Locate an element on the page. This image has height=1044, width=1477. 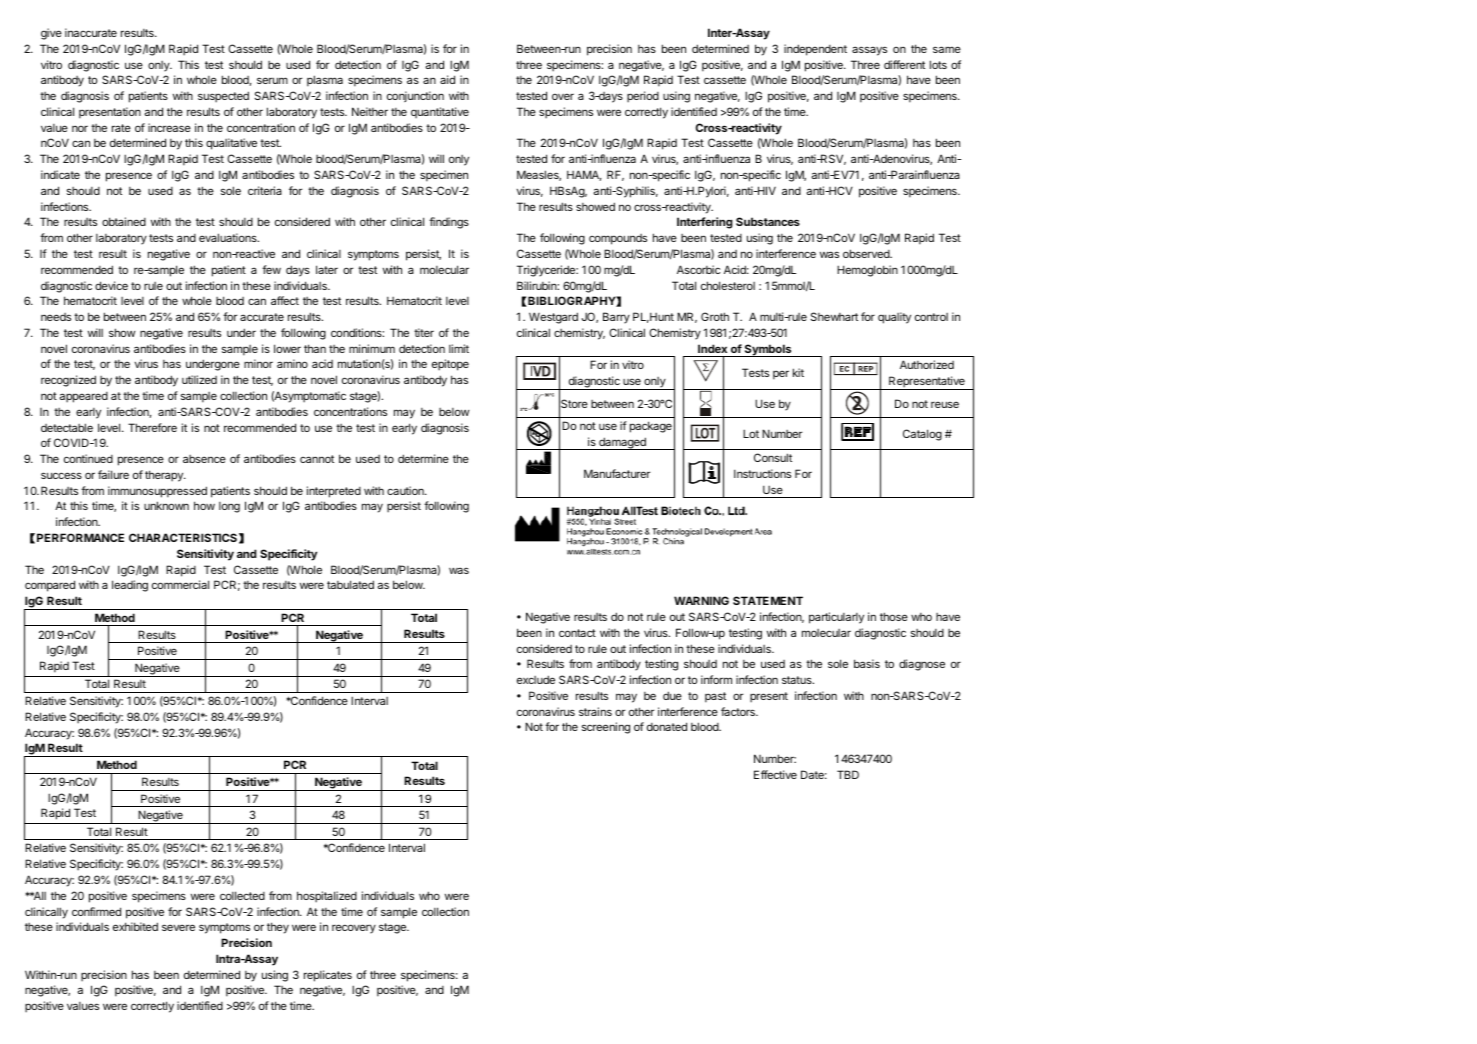
independent is located at coordinates (815, 50).
